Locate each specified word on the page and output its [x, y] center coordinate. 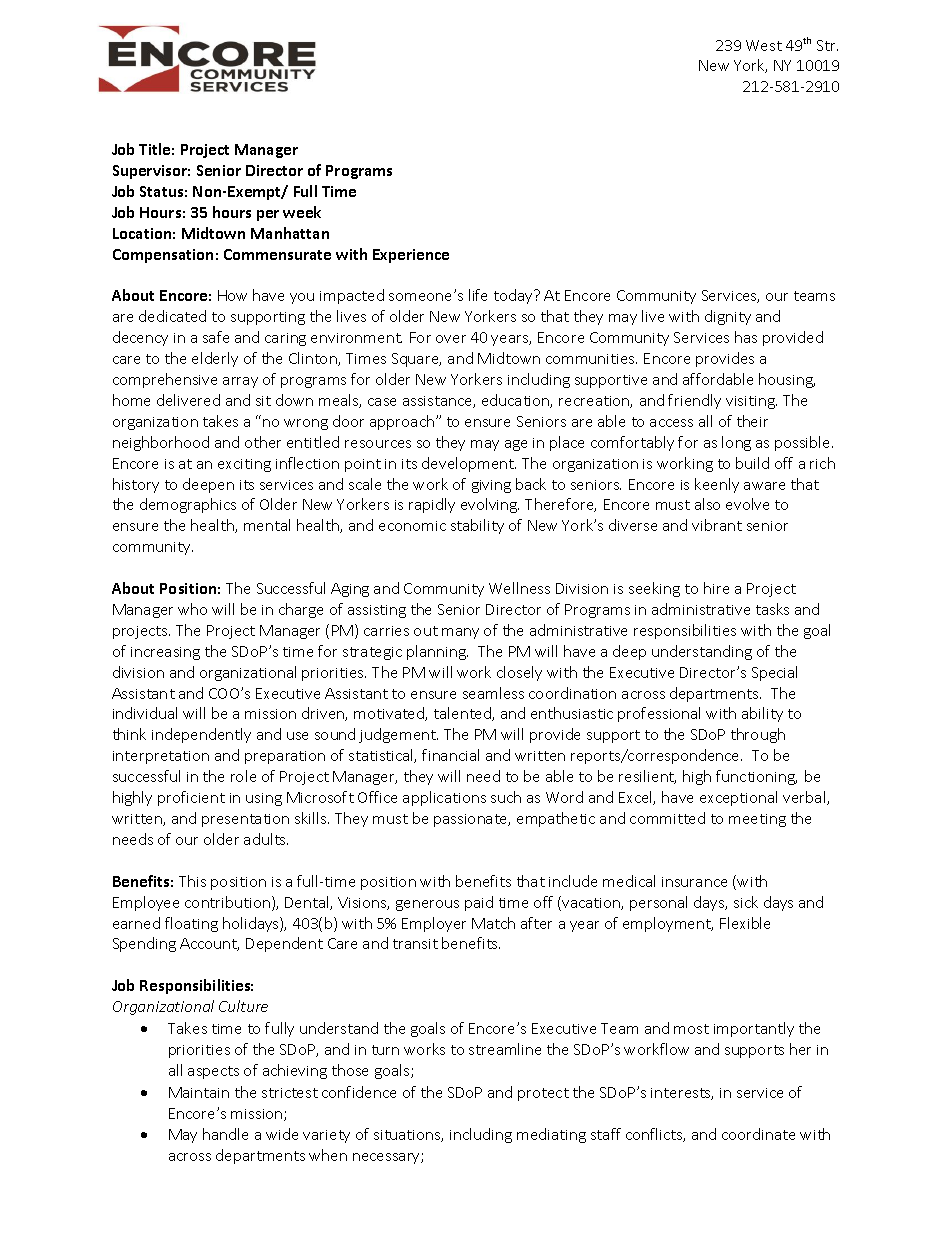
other [263, 442]
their [752, 421]
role [243, 776]
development [469, 464]
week [302, 212]
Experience [411, 256]
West [764, 45]
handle [225, 1134]
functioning [756, 777]
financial [450, 755]
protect [543, 1094]
